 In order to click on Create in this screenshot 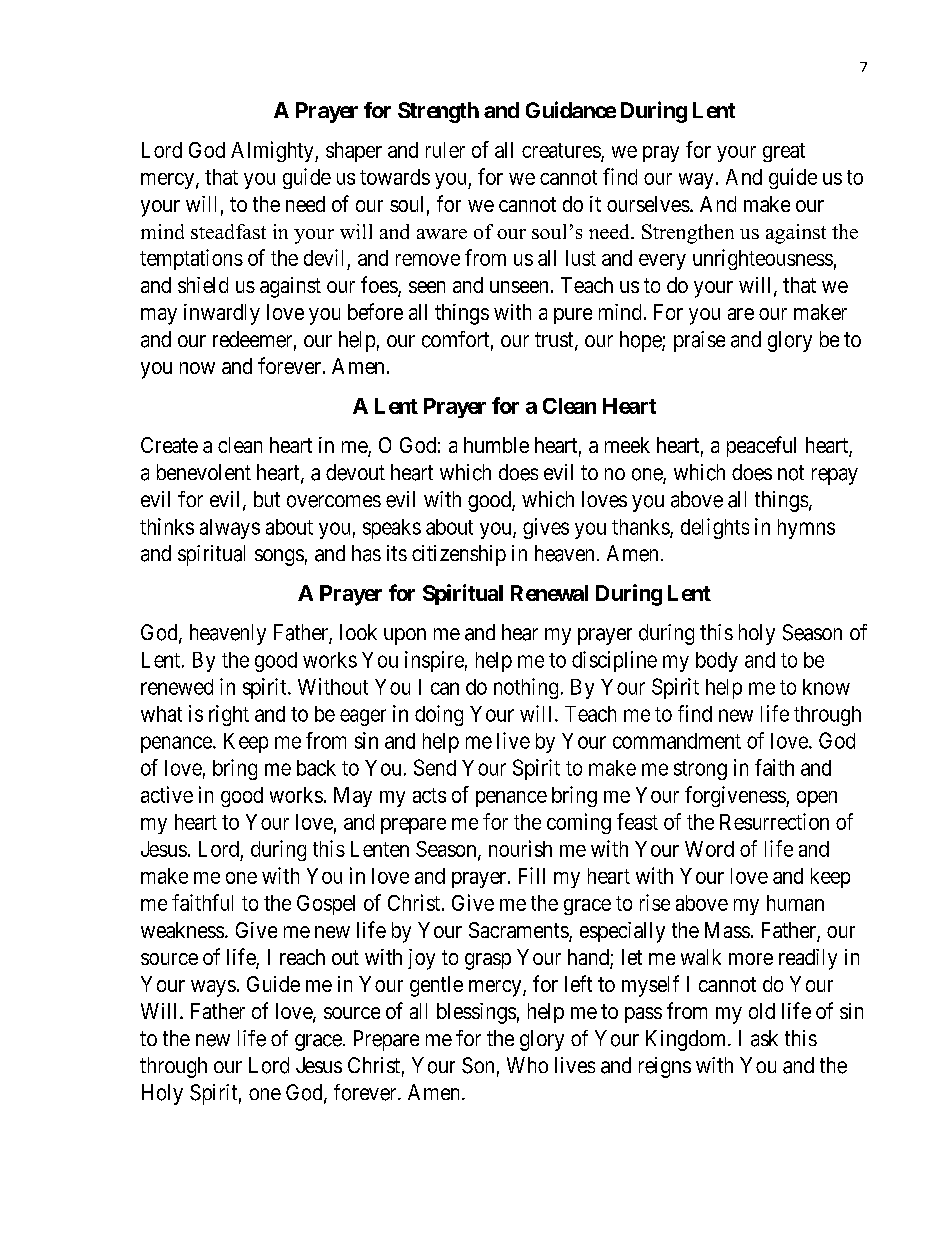, I will do `click(169, 445)`.
